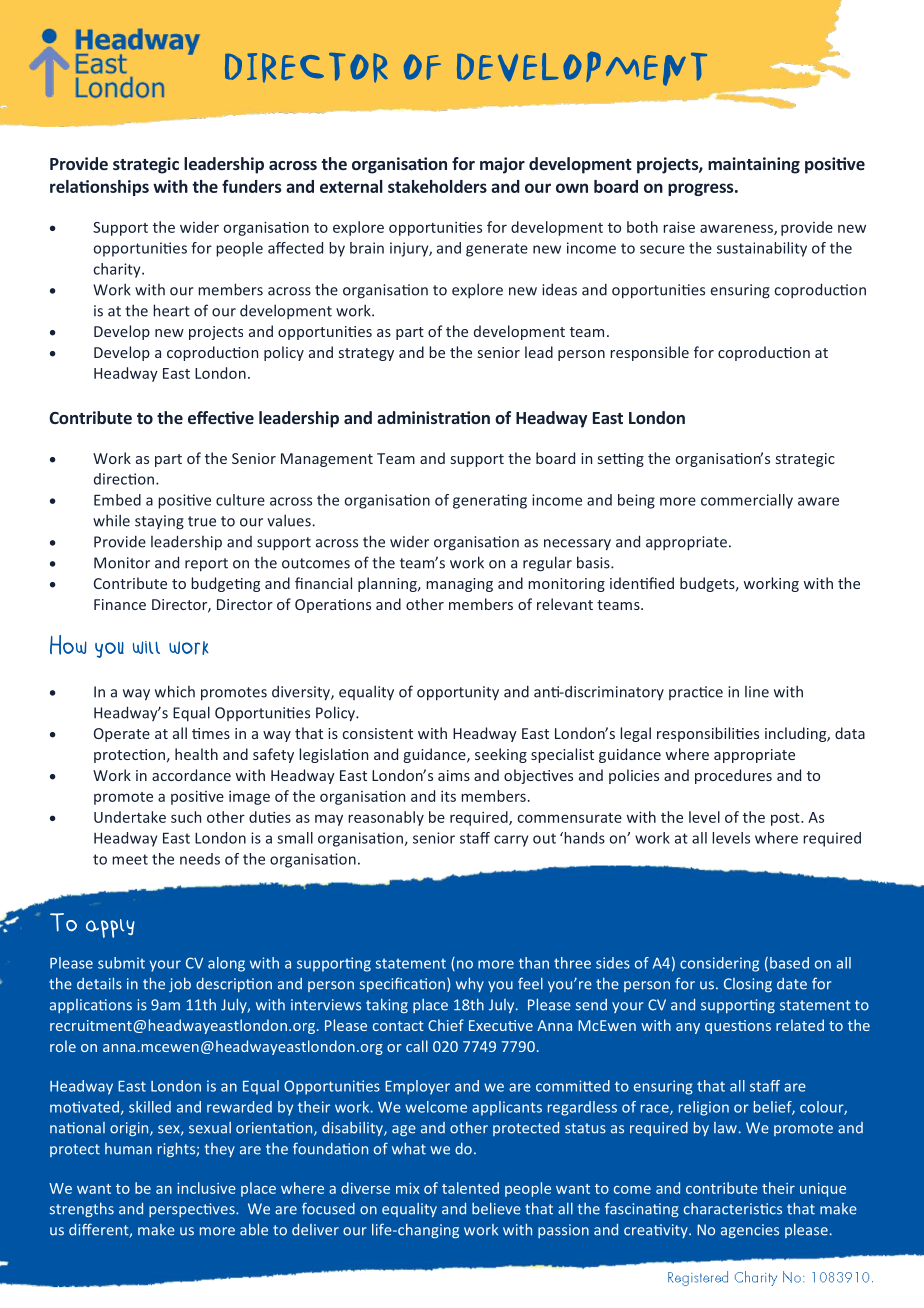 The height and width of the screenshot is (1308, 924). What do you see at coordinates (786, 819) in the screenshot?
I see `post` at bounding box center [786, 819].
